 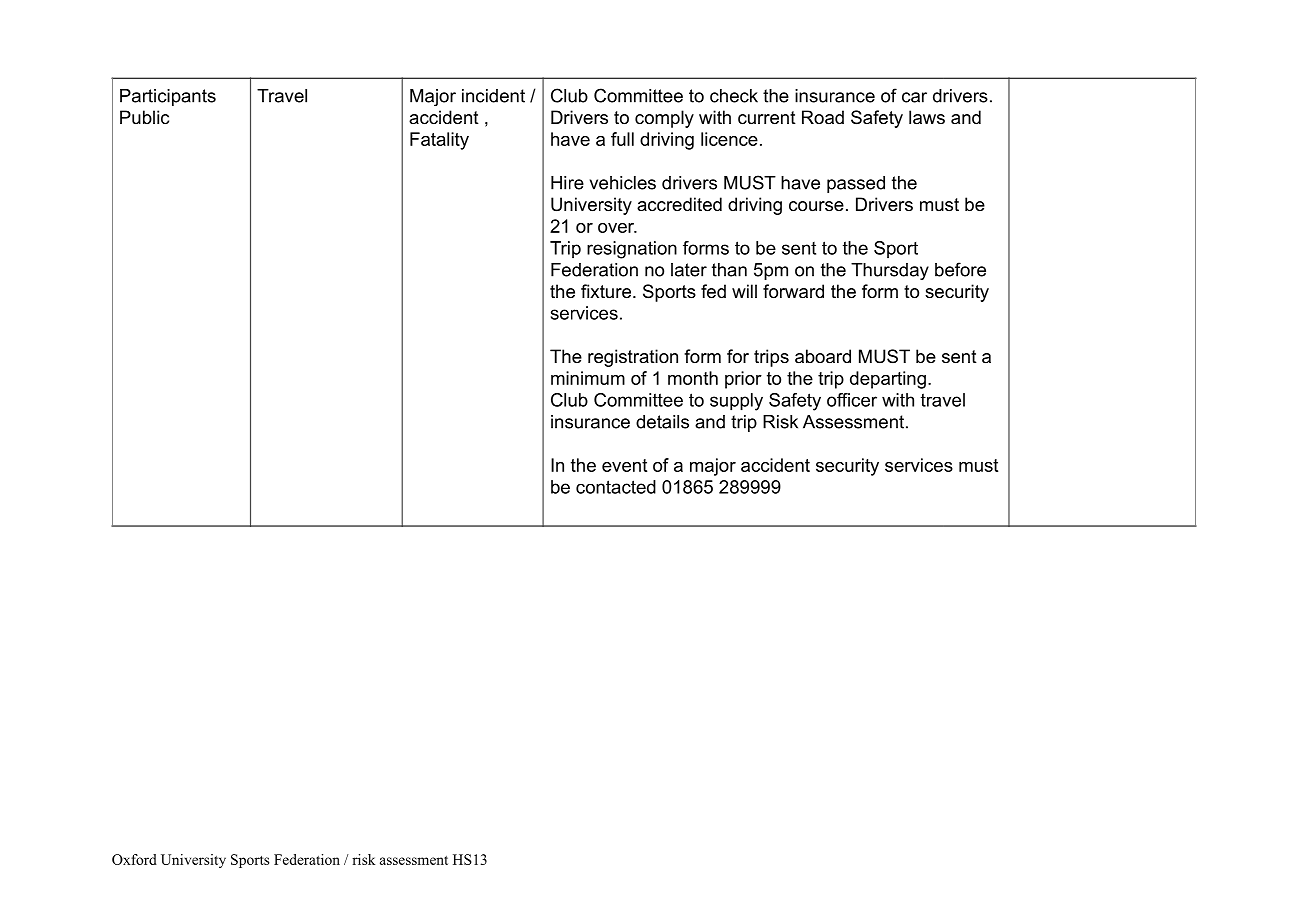 What do you see at coordinates (616, 487) in the screenshot?
I see `contacted` at bounding box center [616, 487].
